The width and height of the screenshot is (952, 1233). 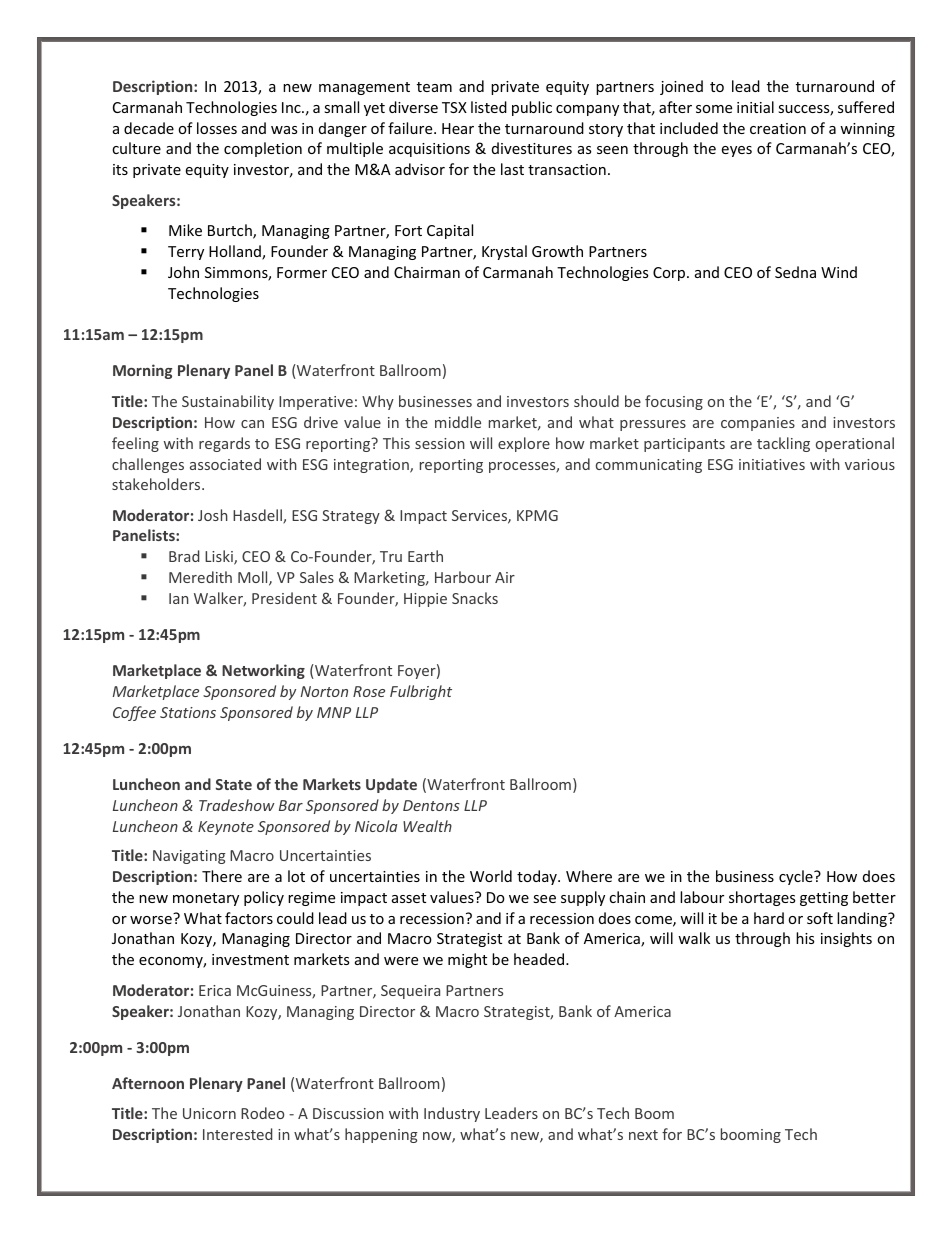 I want to click on Industry, so click(x=452, y=1114).
